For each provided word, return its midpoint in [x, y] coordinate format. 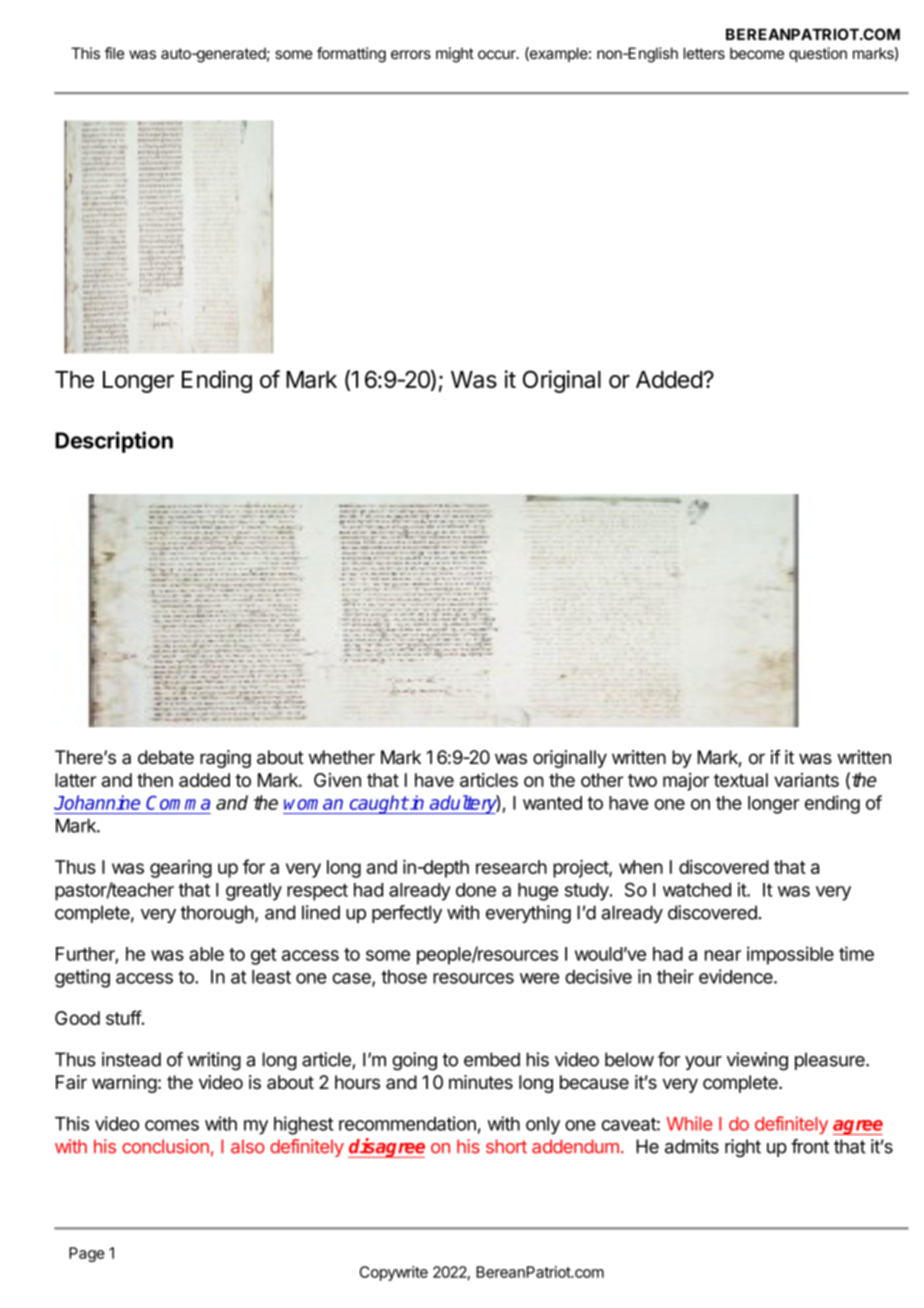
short [506, 1146]
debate [166, 757]
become [757, 53]
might [455, 55]
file [114, 53]
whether [342, 757]
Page [87, 1254]
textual [741, 780]
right [743, 1148]
